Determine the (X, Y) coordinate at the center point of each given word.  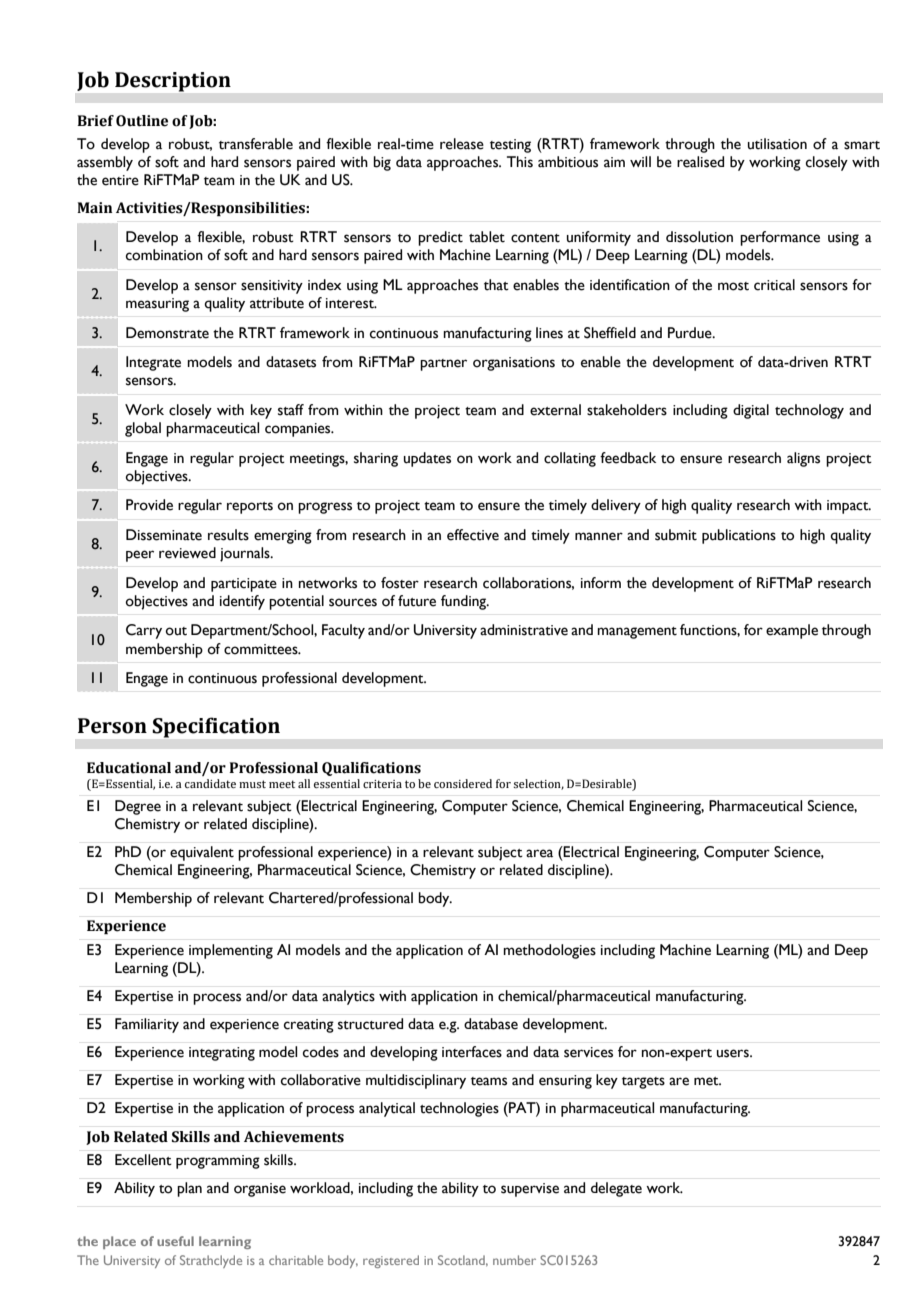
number (514, 1260)
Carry (144, 631)
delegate (616, 1189)
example (792, 631)
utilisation (777, 144)
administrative (524, 630)
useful (175, 1241)
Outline (142, 121)
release (462, 144)
